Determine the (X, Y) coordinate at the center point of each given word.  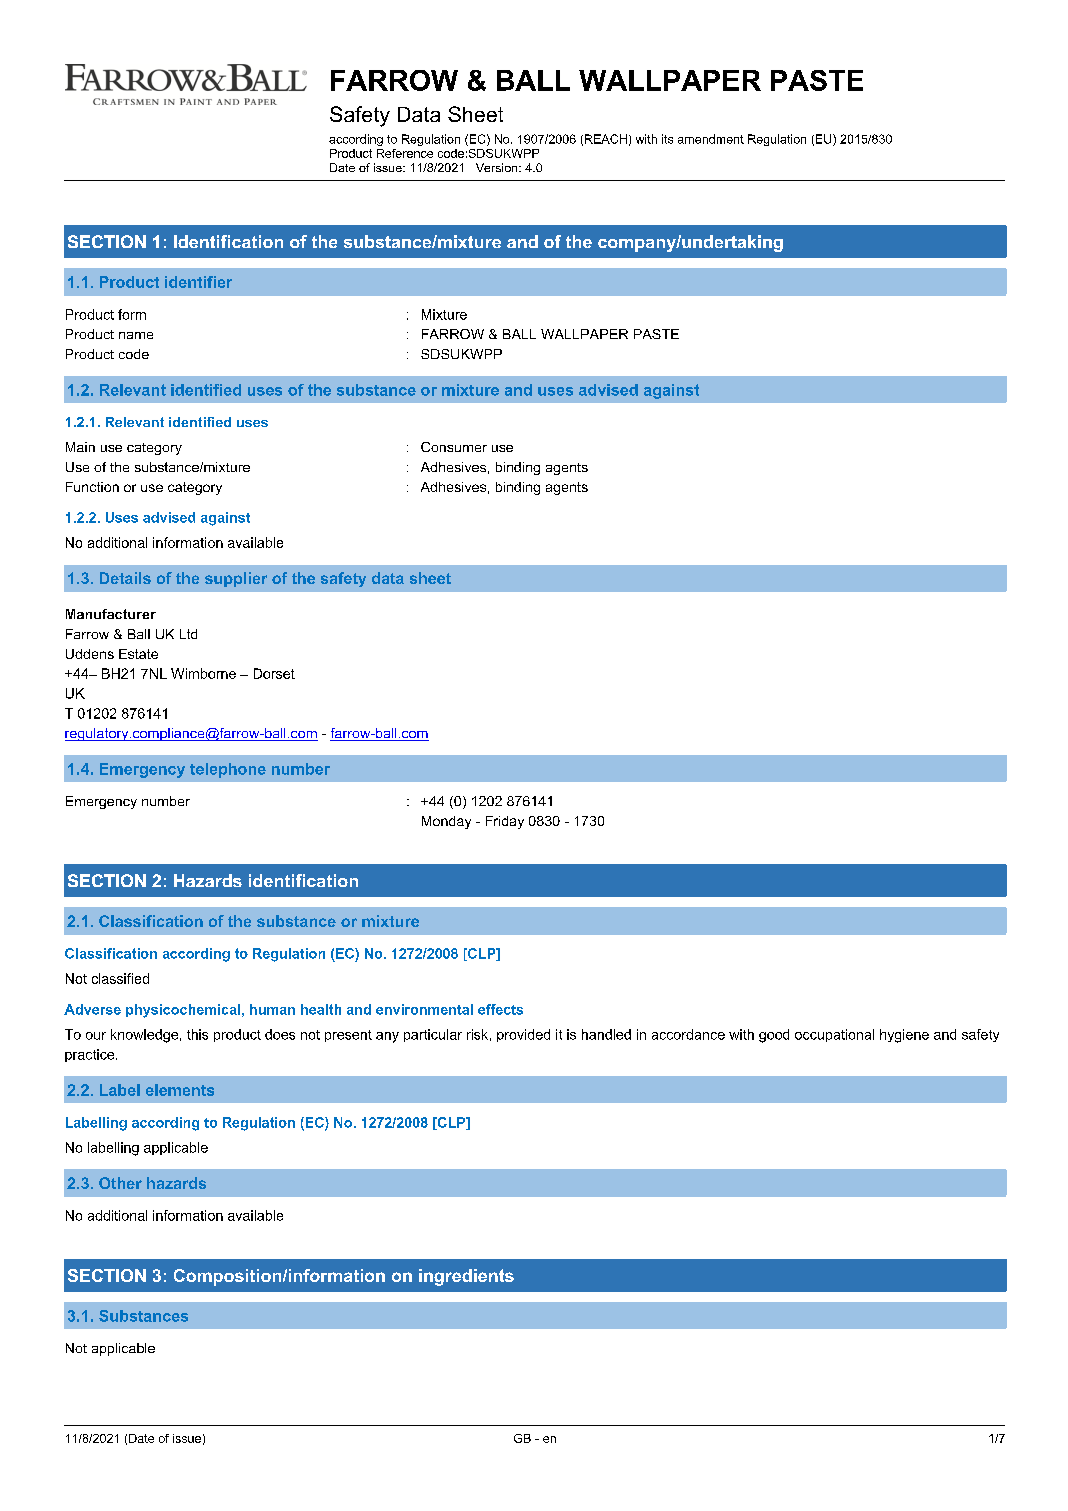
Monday (446, 822)
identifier (198, 282)
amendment (711, 139)
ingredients (466, 1277)
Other (120, 1183)
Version (498, 167)
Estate (138, 654)
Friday (505, 822)
